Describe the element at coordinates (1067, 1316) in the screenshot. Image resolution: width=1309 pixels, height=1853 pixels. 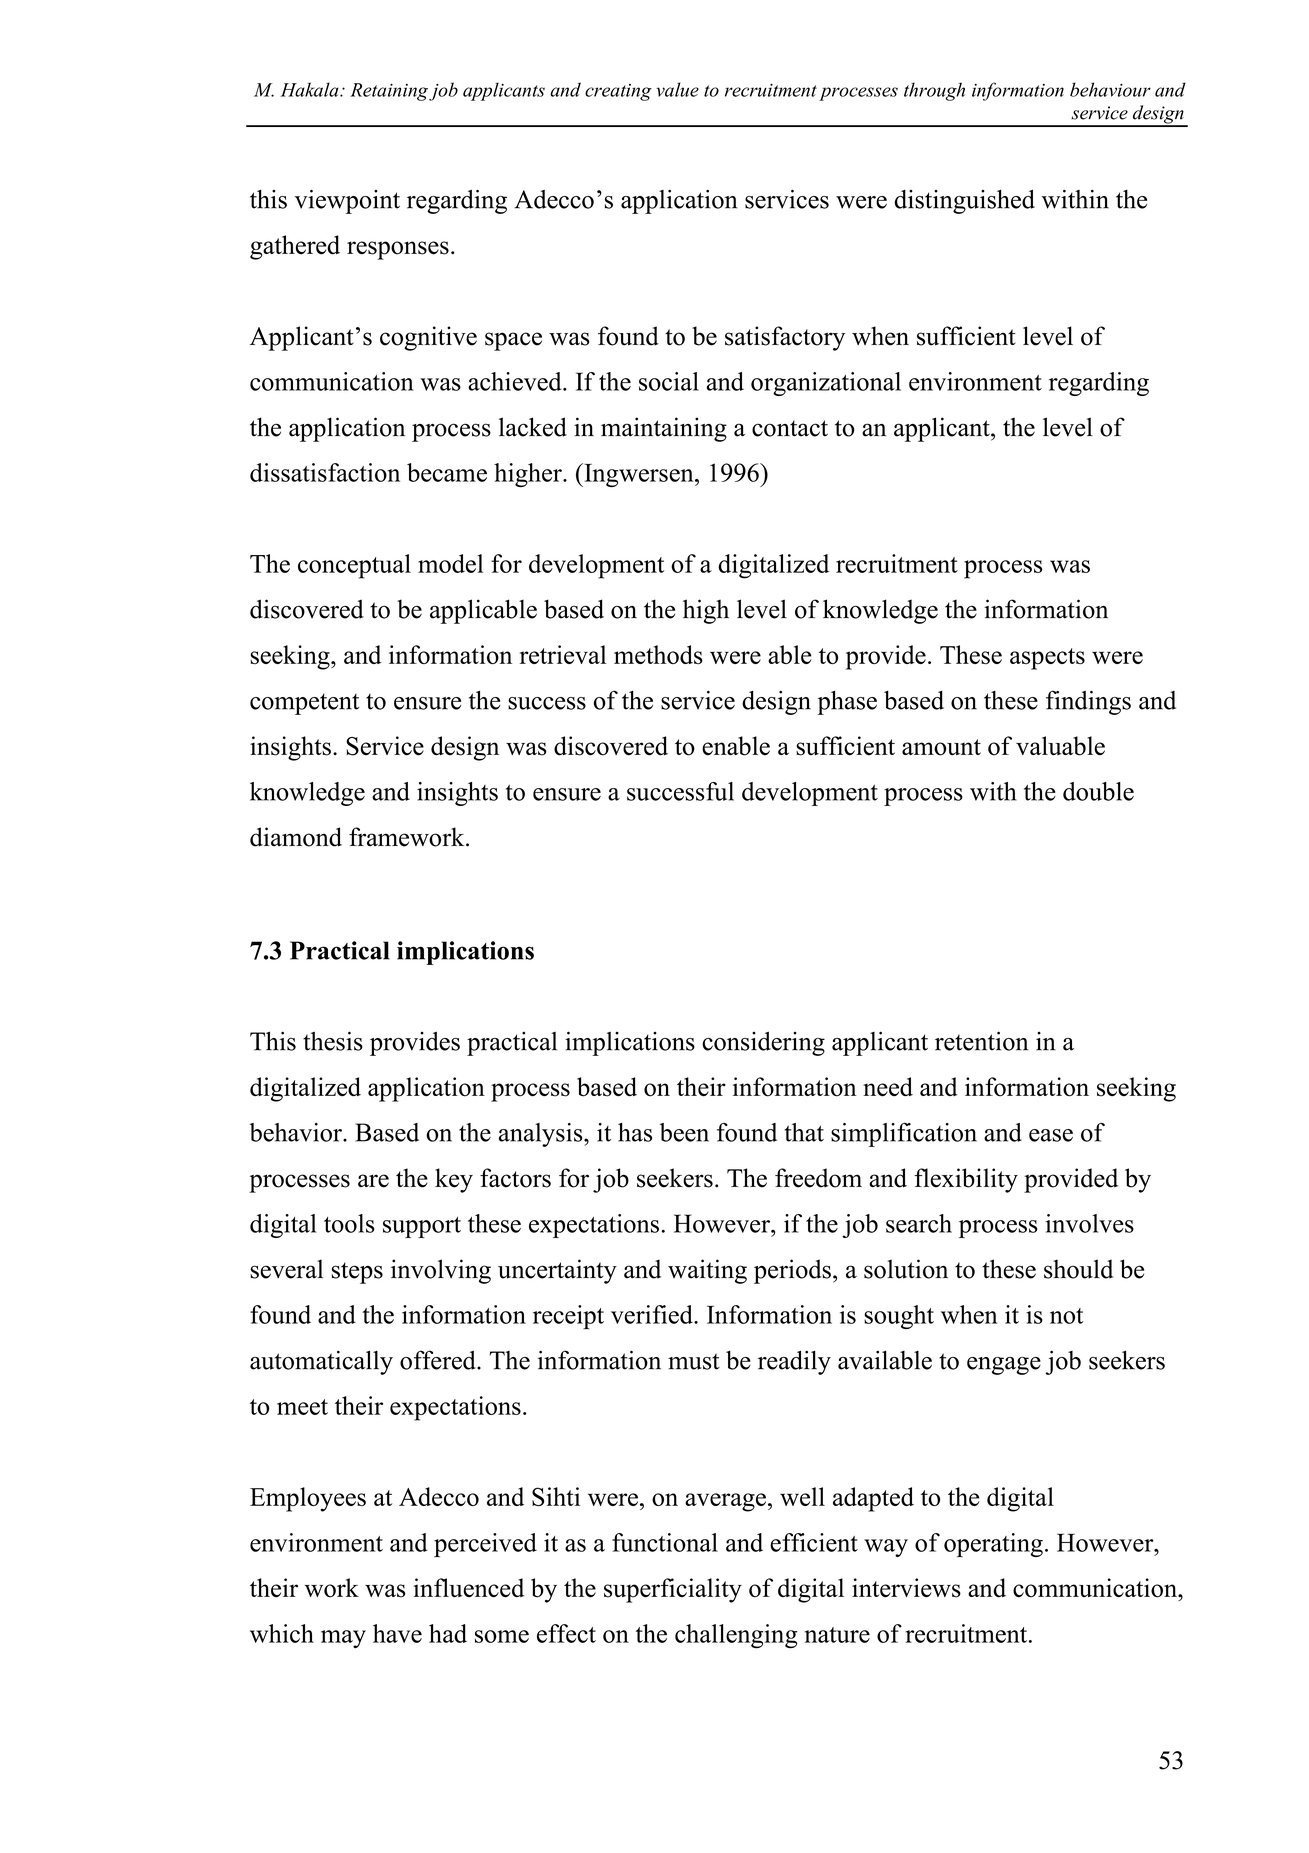
I see `not` at that location.
